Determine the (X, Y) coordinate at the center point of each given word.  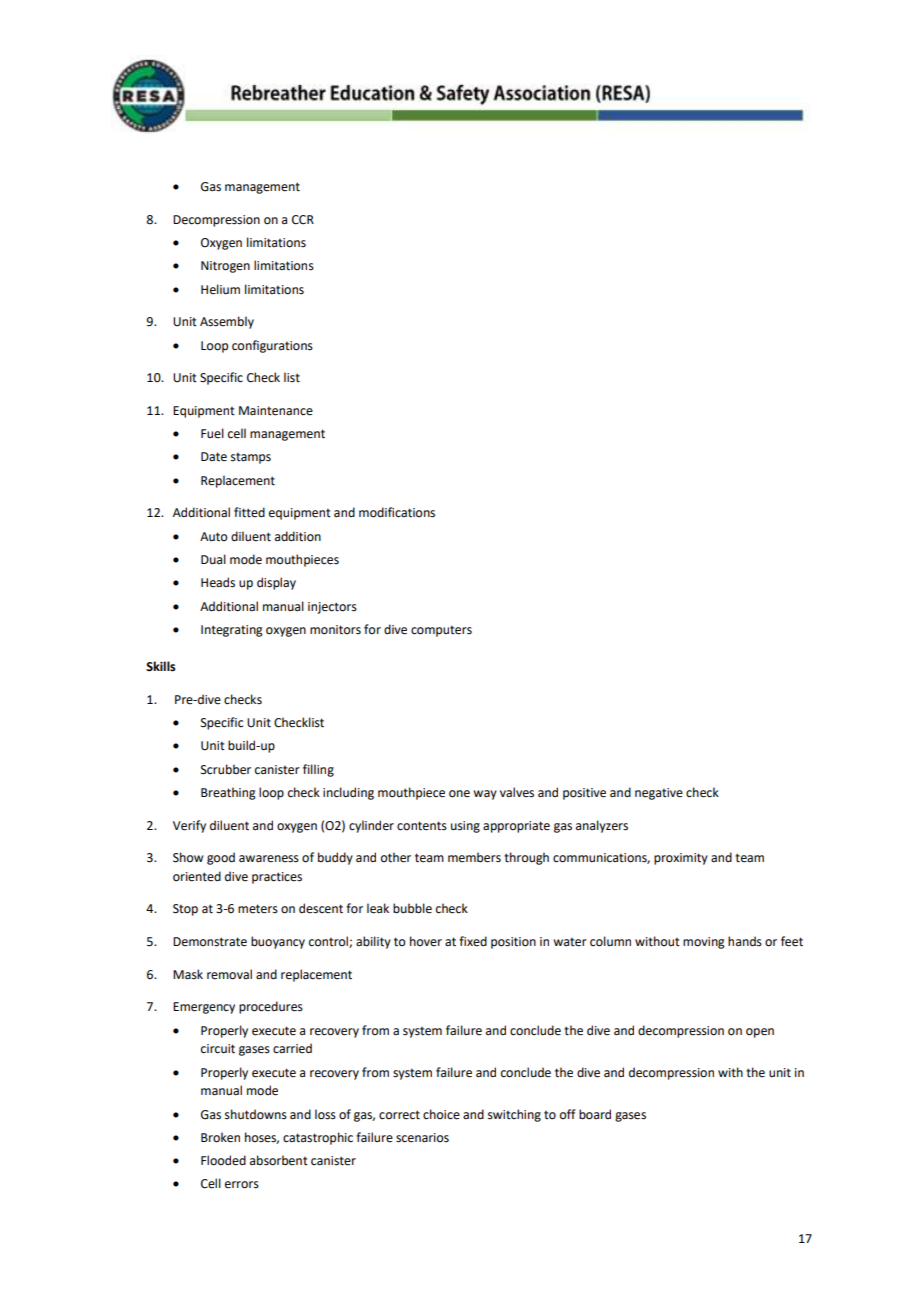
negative (659, 794)
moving (704, 943)
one (459, 794)
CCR (303, 220)
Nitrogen (225, 267)
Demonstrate (210, 942)
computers (441, 631)
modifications (397, 512)
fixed (473, 941)
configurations (272, 346)
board (595, 1114)
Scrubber (226, 769)
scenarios (422, 1138)
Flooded (223, 1160)
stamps (251, 458)
